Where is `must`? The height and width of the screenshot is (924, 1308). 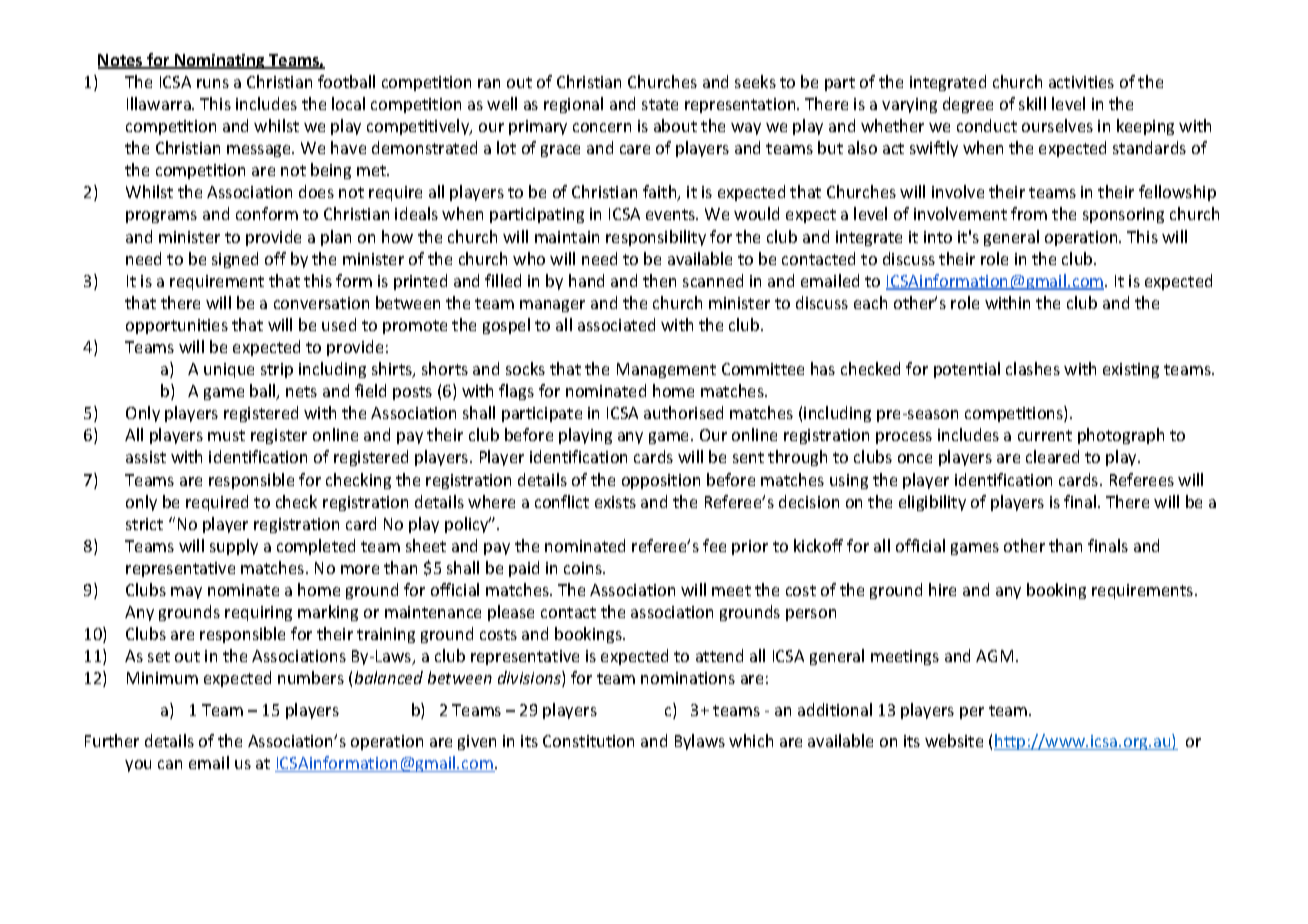
must is located at coordinates (226, 435).
